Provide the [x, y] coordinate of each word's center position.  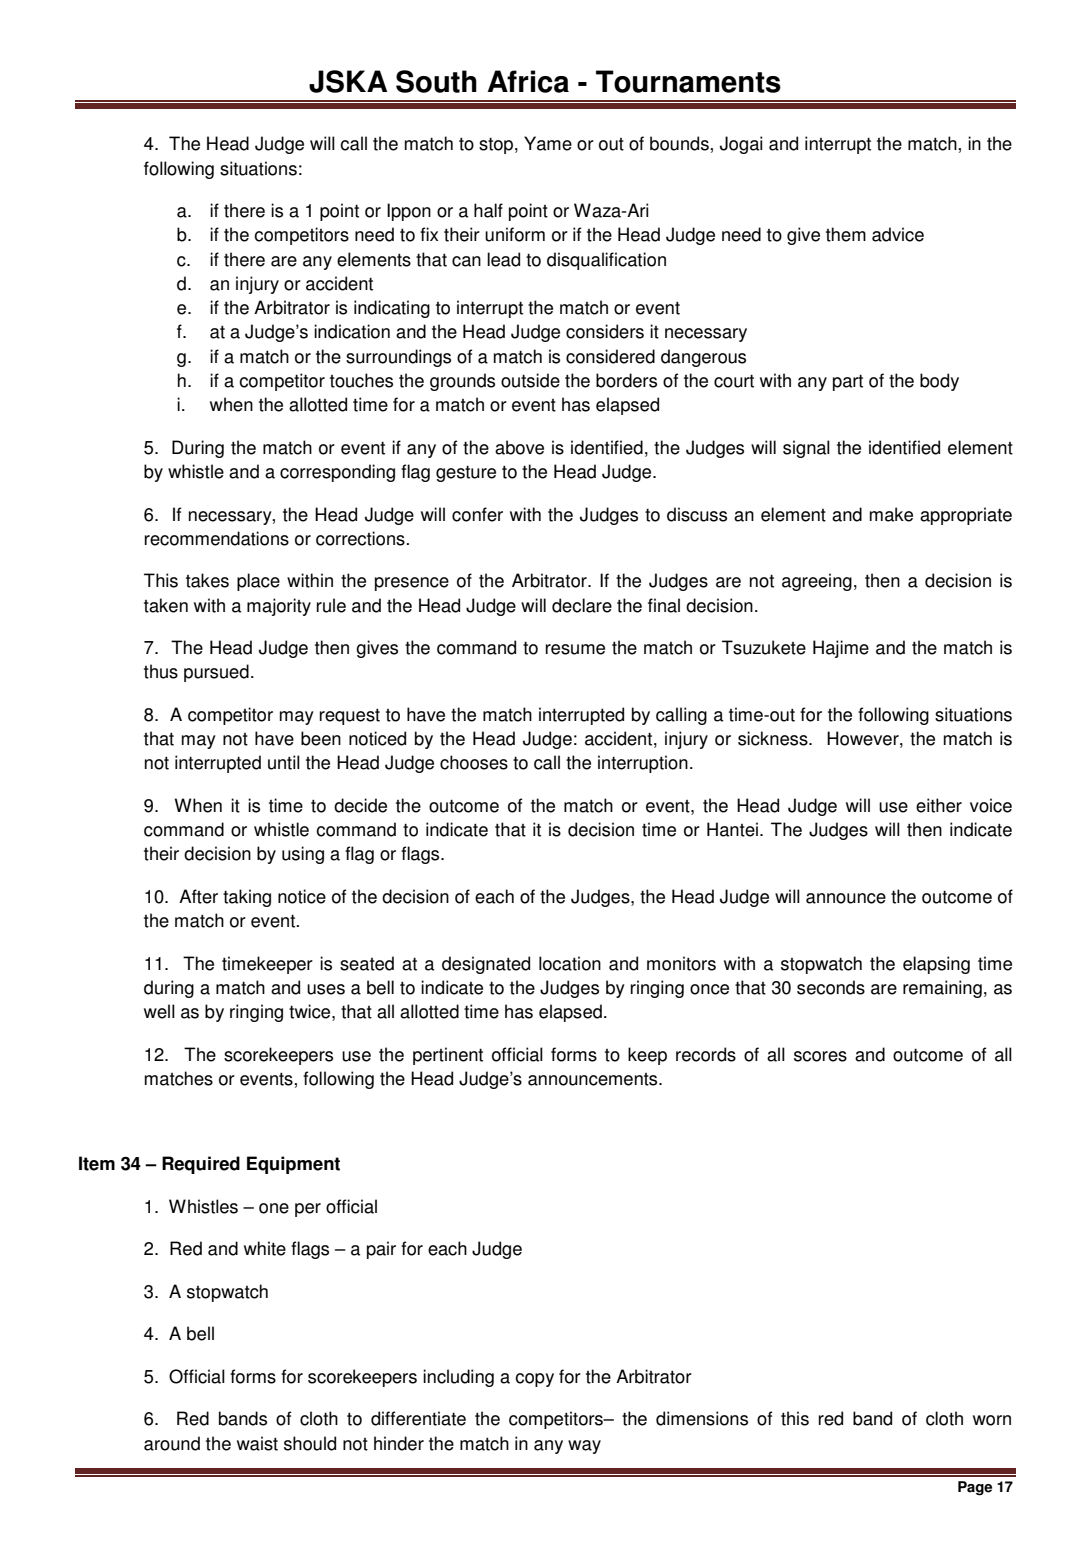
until [284, 762]
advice [898, 234]
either [939, 805]
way [584, 1447]
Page [975, 1488]
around [172, 1443]
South [436, 81]
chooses [474, 762]
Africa [528, 81]
